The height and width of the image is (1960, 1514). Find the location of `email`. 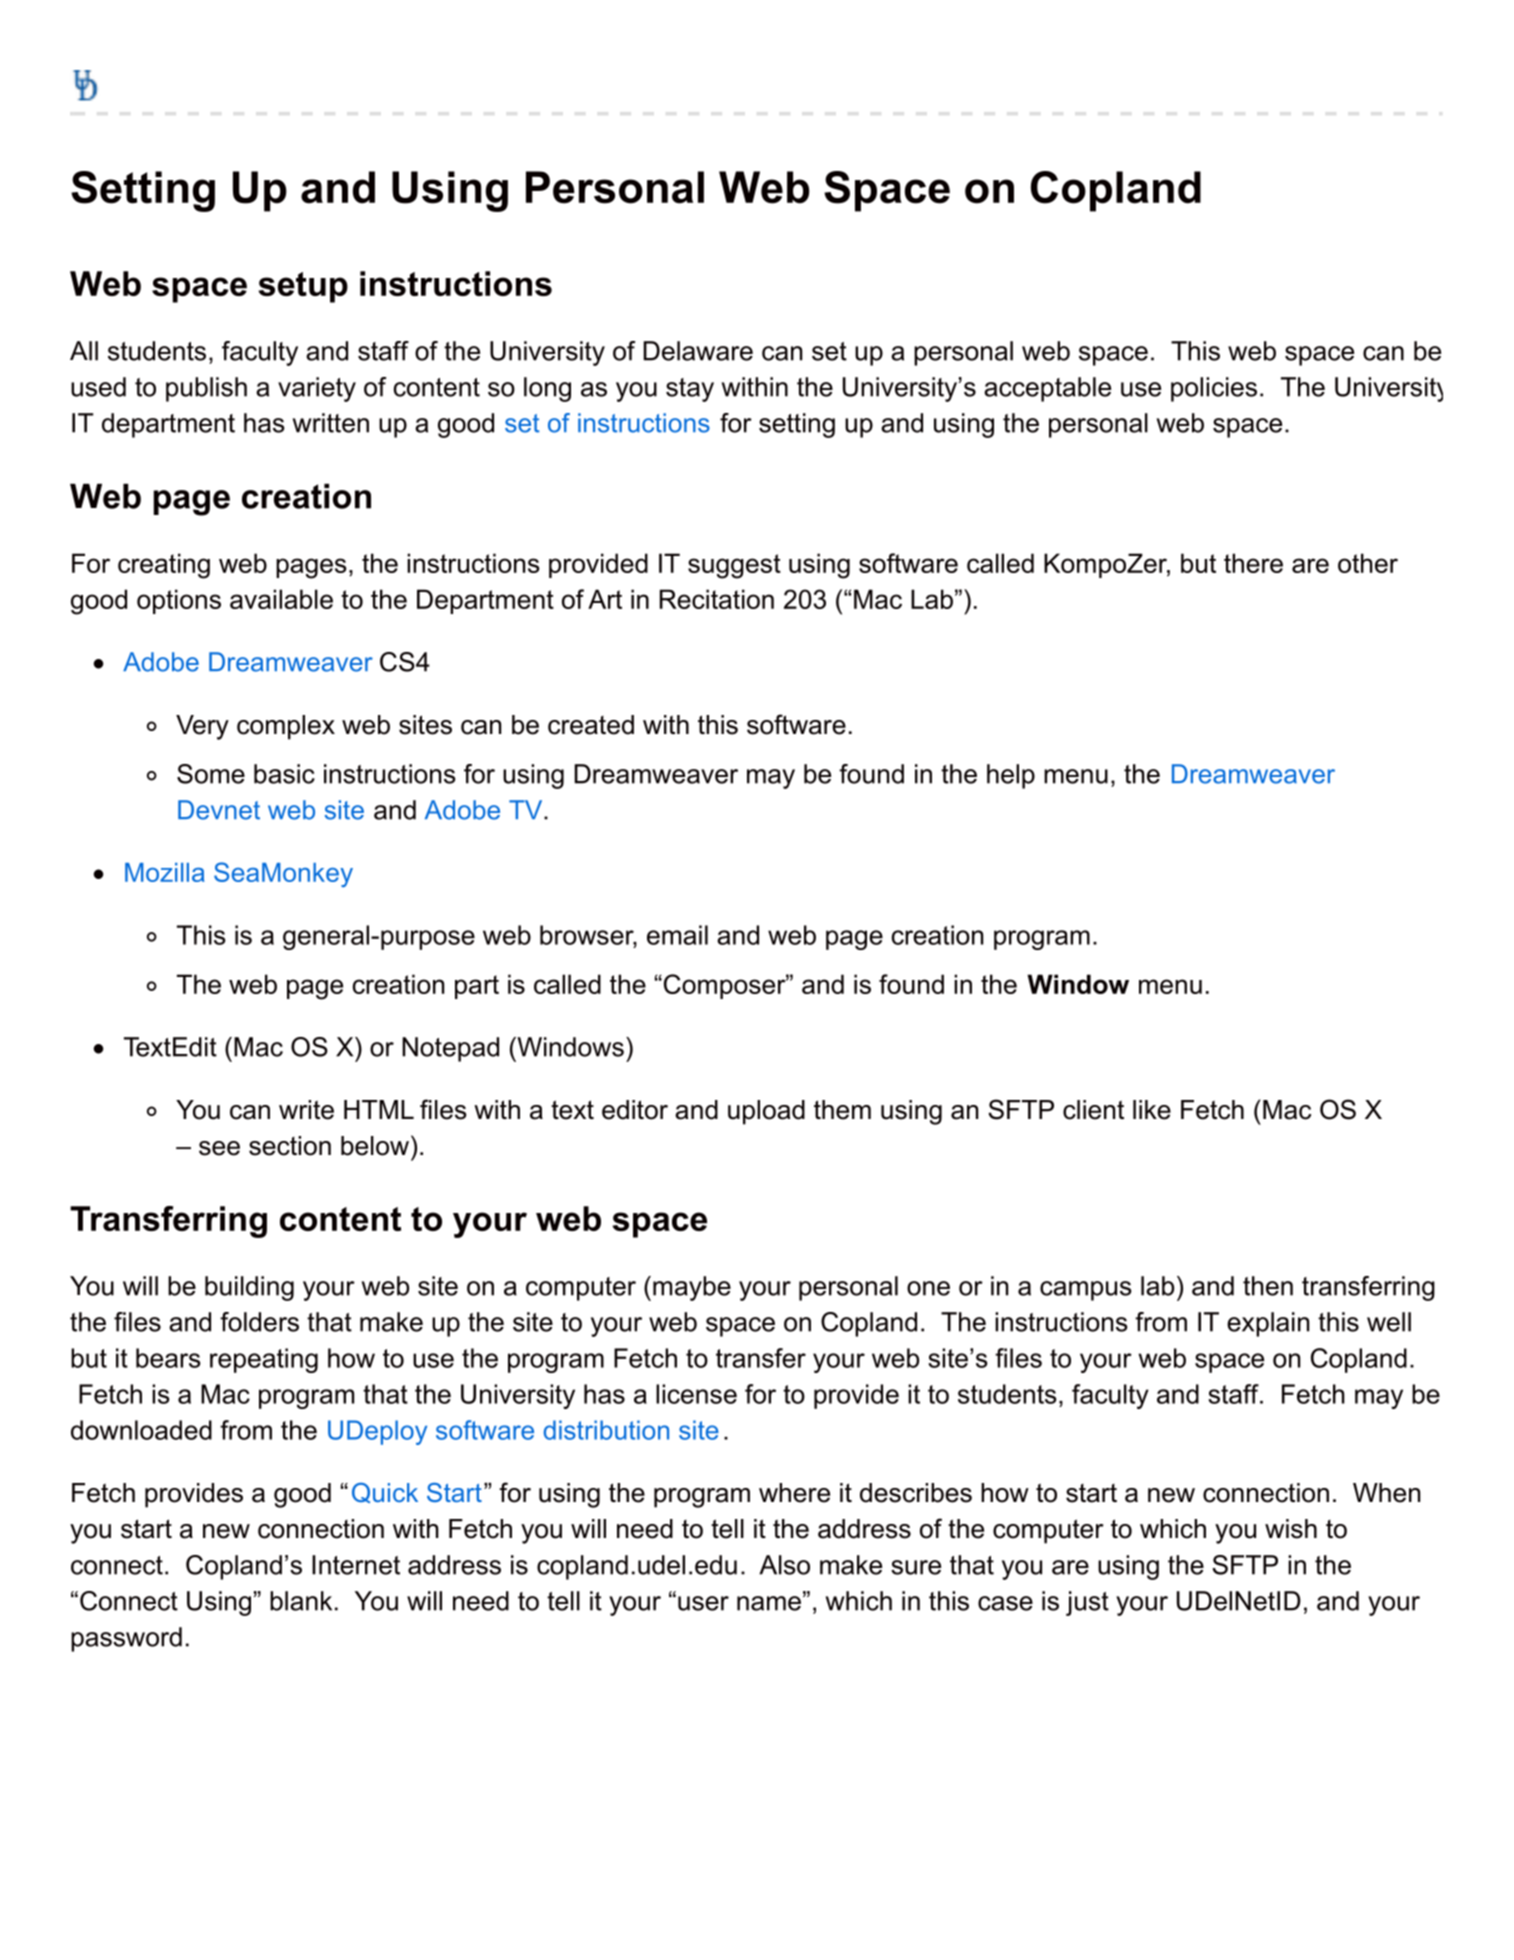

email is located at coordinates (677, 935).
